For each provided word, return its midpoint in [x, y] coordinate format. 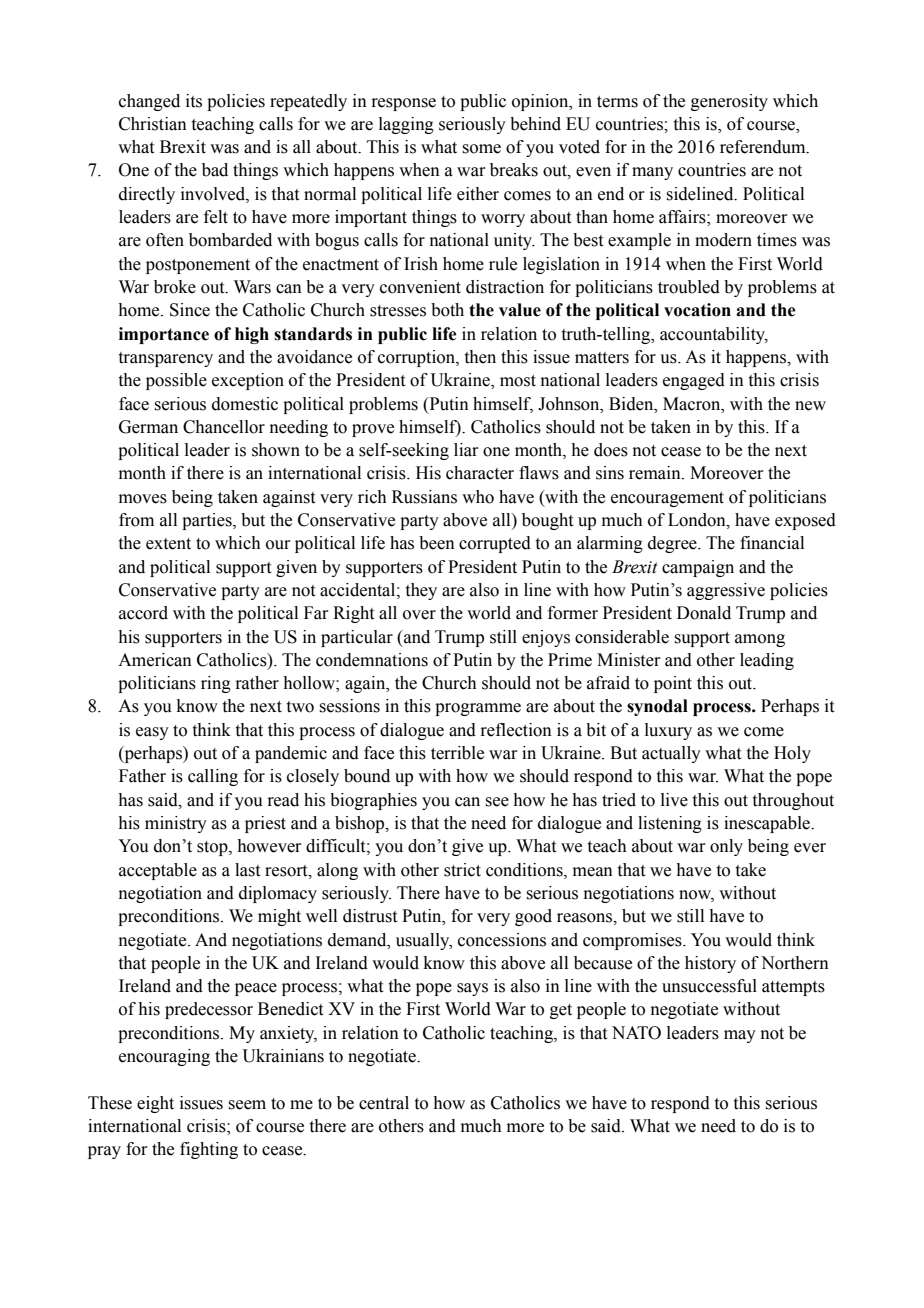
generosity [729, 102]
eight [155, 1104]
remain [656, 473]
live [674, 800]
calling [213, 777]
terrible [457, 753]
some [481, 149]
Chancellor [224, 427]
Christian [153, 124]
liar [466, 450]
